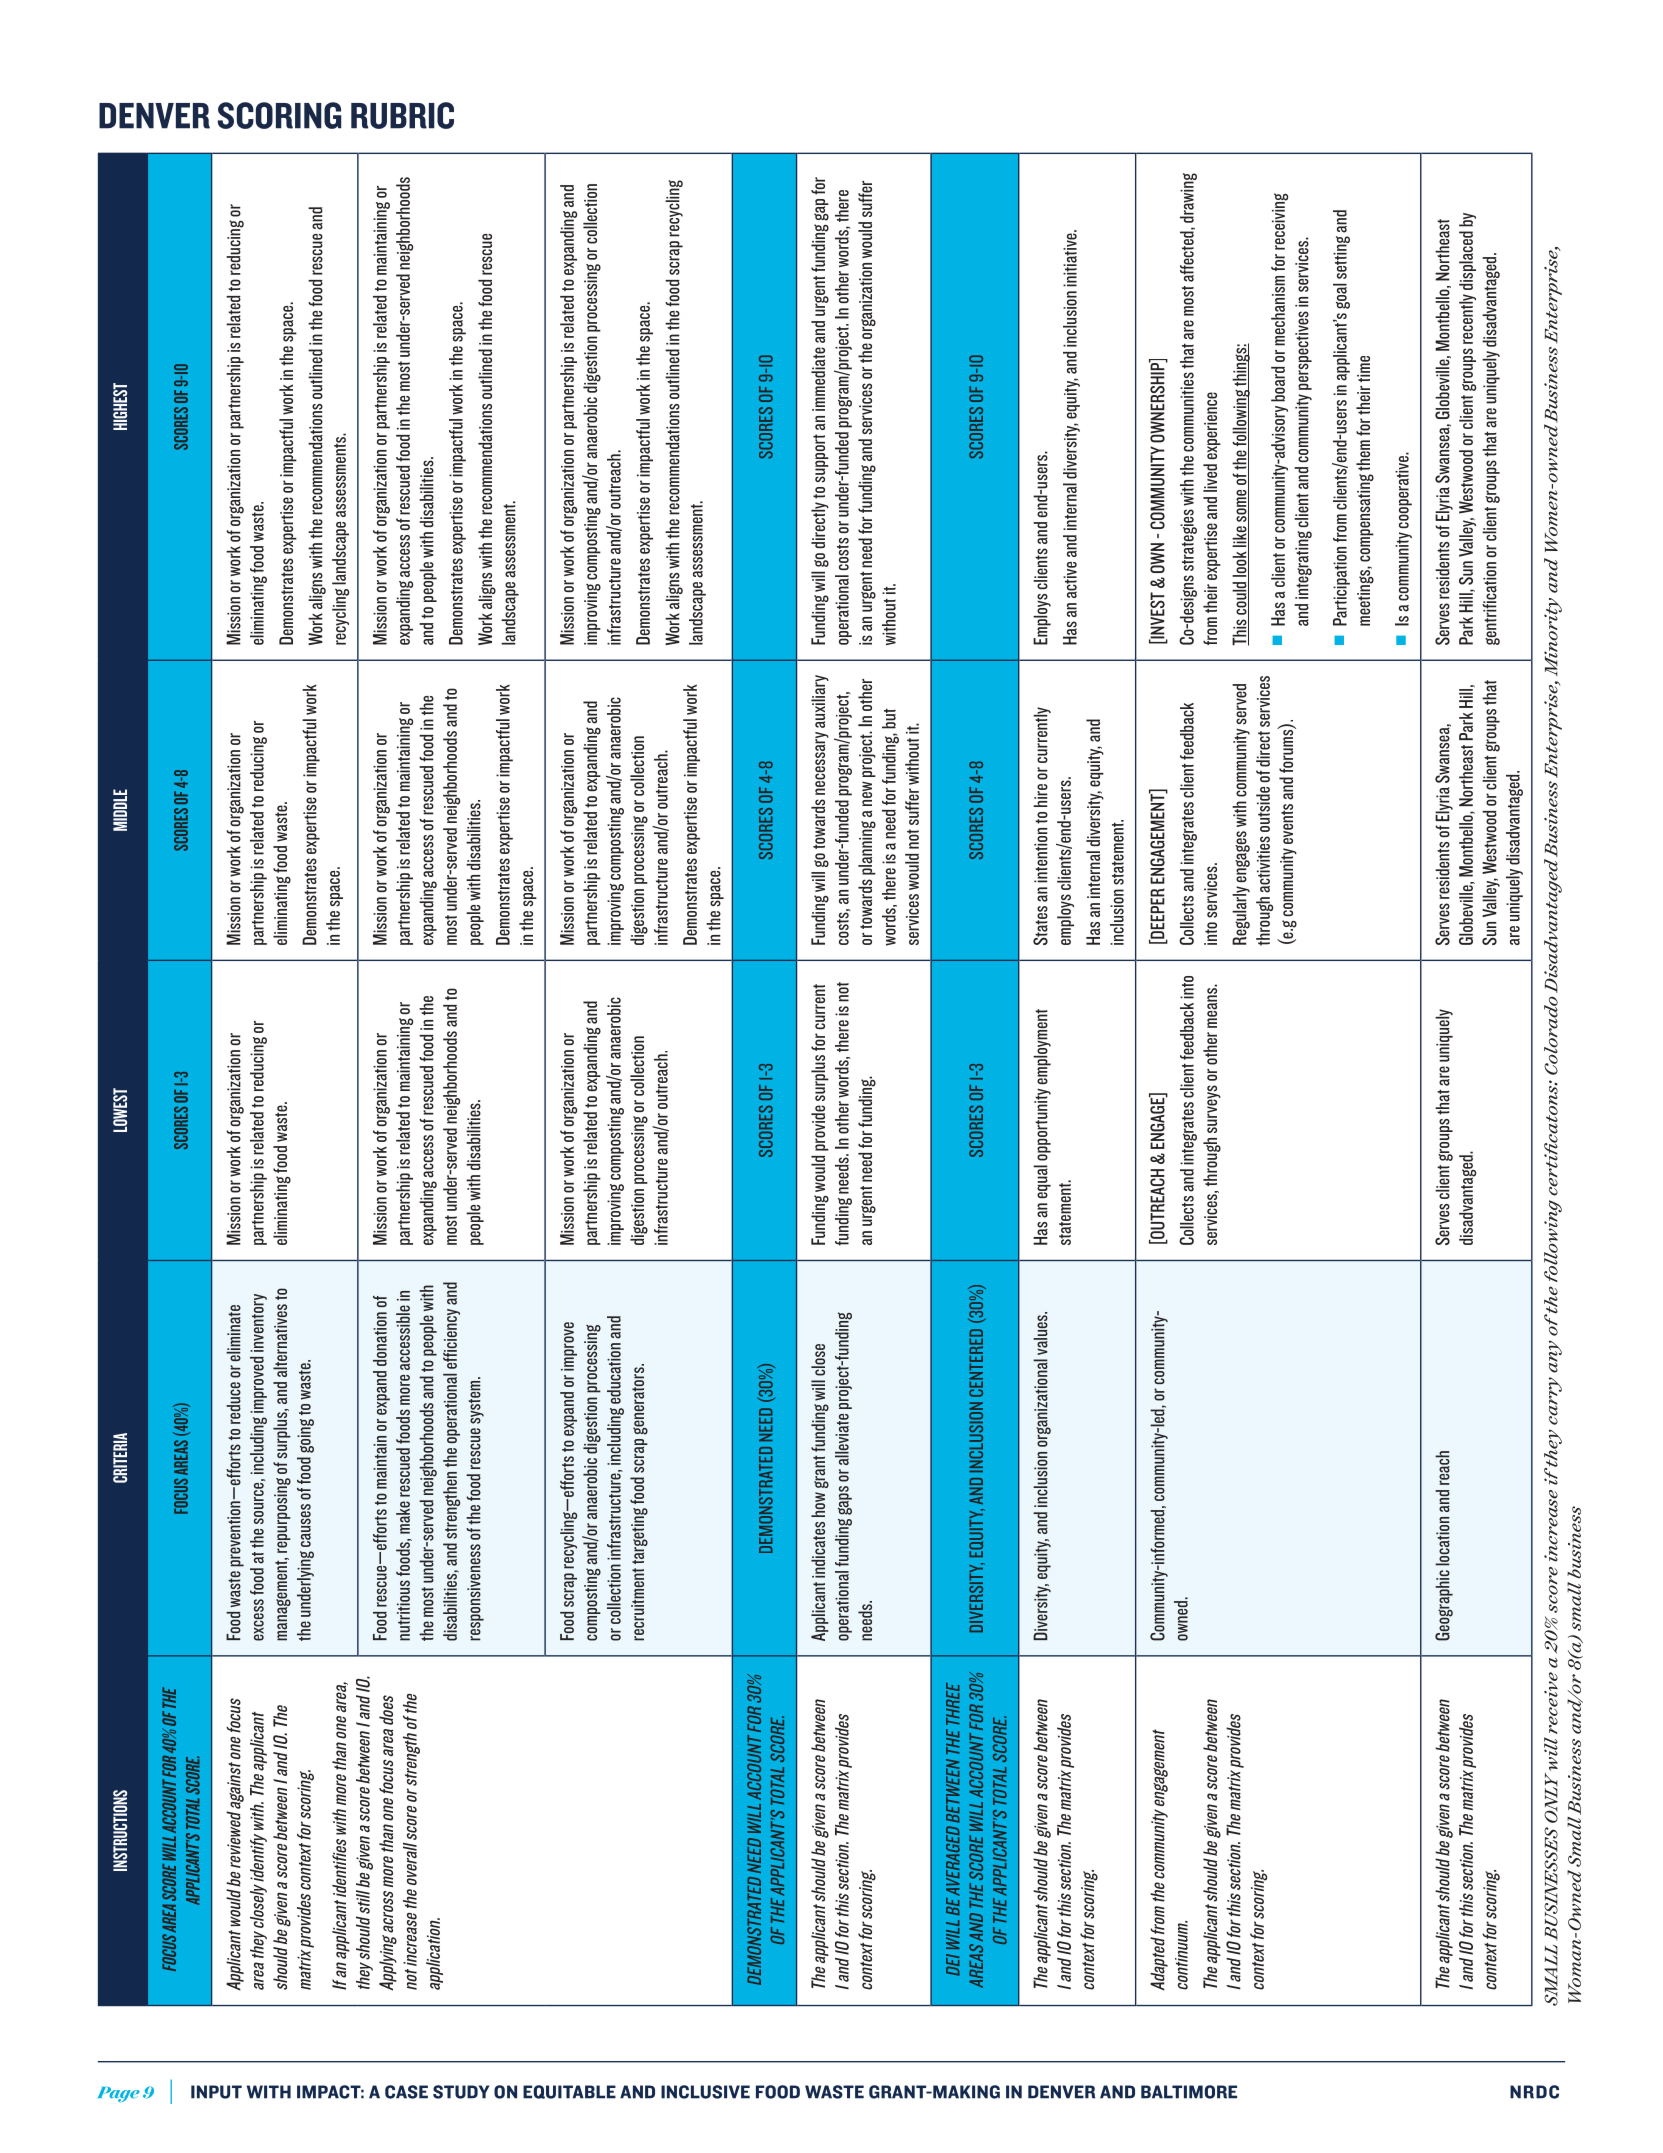  Describe the element at coordinates (402, 115) in the screenshot. I see `RUBRIC` at that location.
